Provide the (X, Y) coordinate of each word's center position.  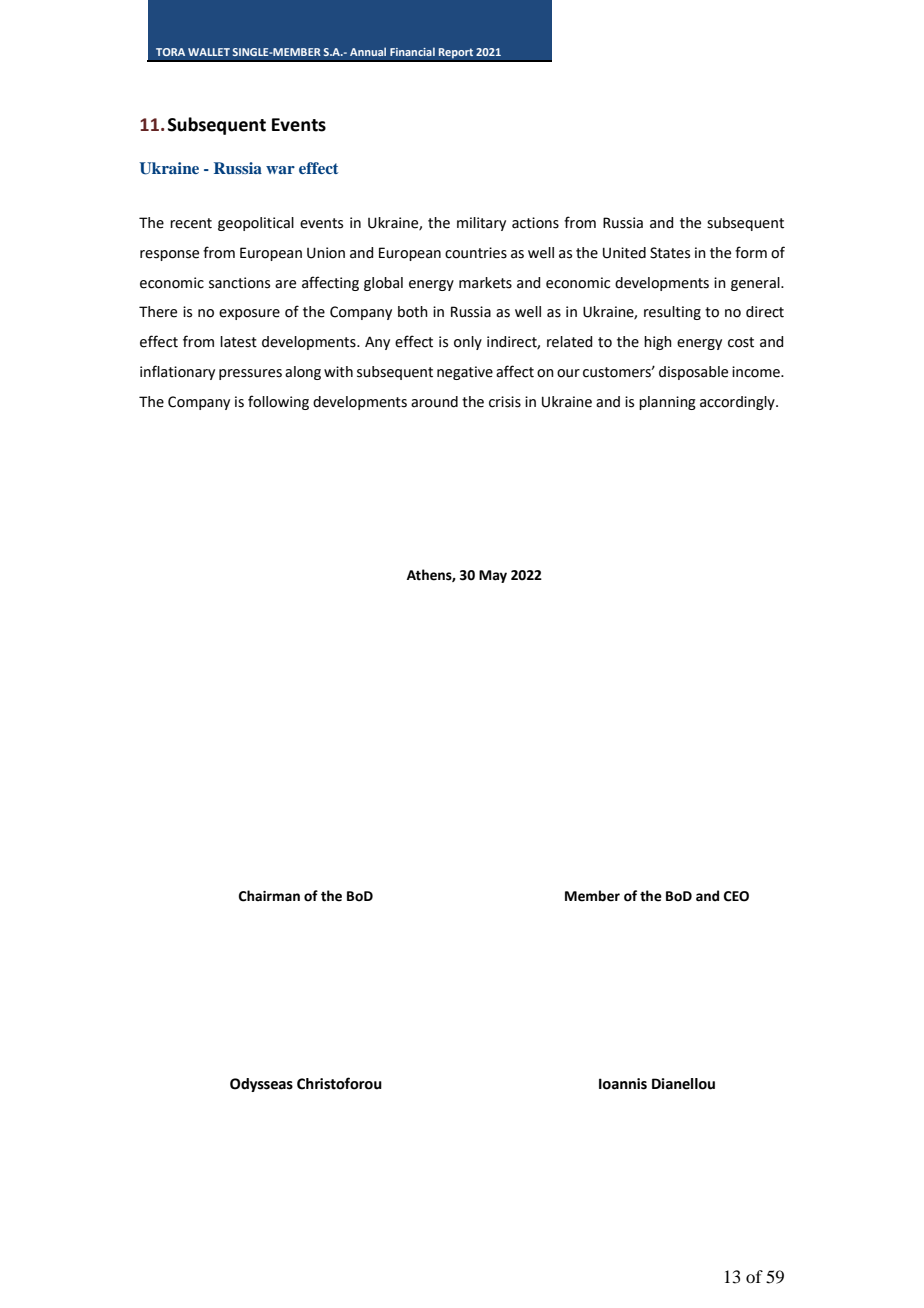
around (434, 402)
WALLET (209, 52)
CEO (736, 896)
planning (667, 403)
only (468, 343)
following (278, 402)
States (670, 253)
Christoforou (339, 1083)
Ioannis (623, 1084)
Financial (412, 51)
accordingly (738, 403)
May (493, 576)
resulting (672, 313)
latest (238, 342)
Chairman (269, 896)
